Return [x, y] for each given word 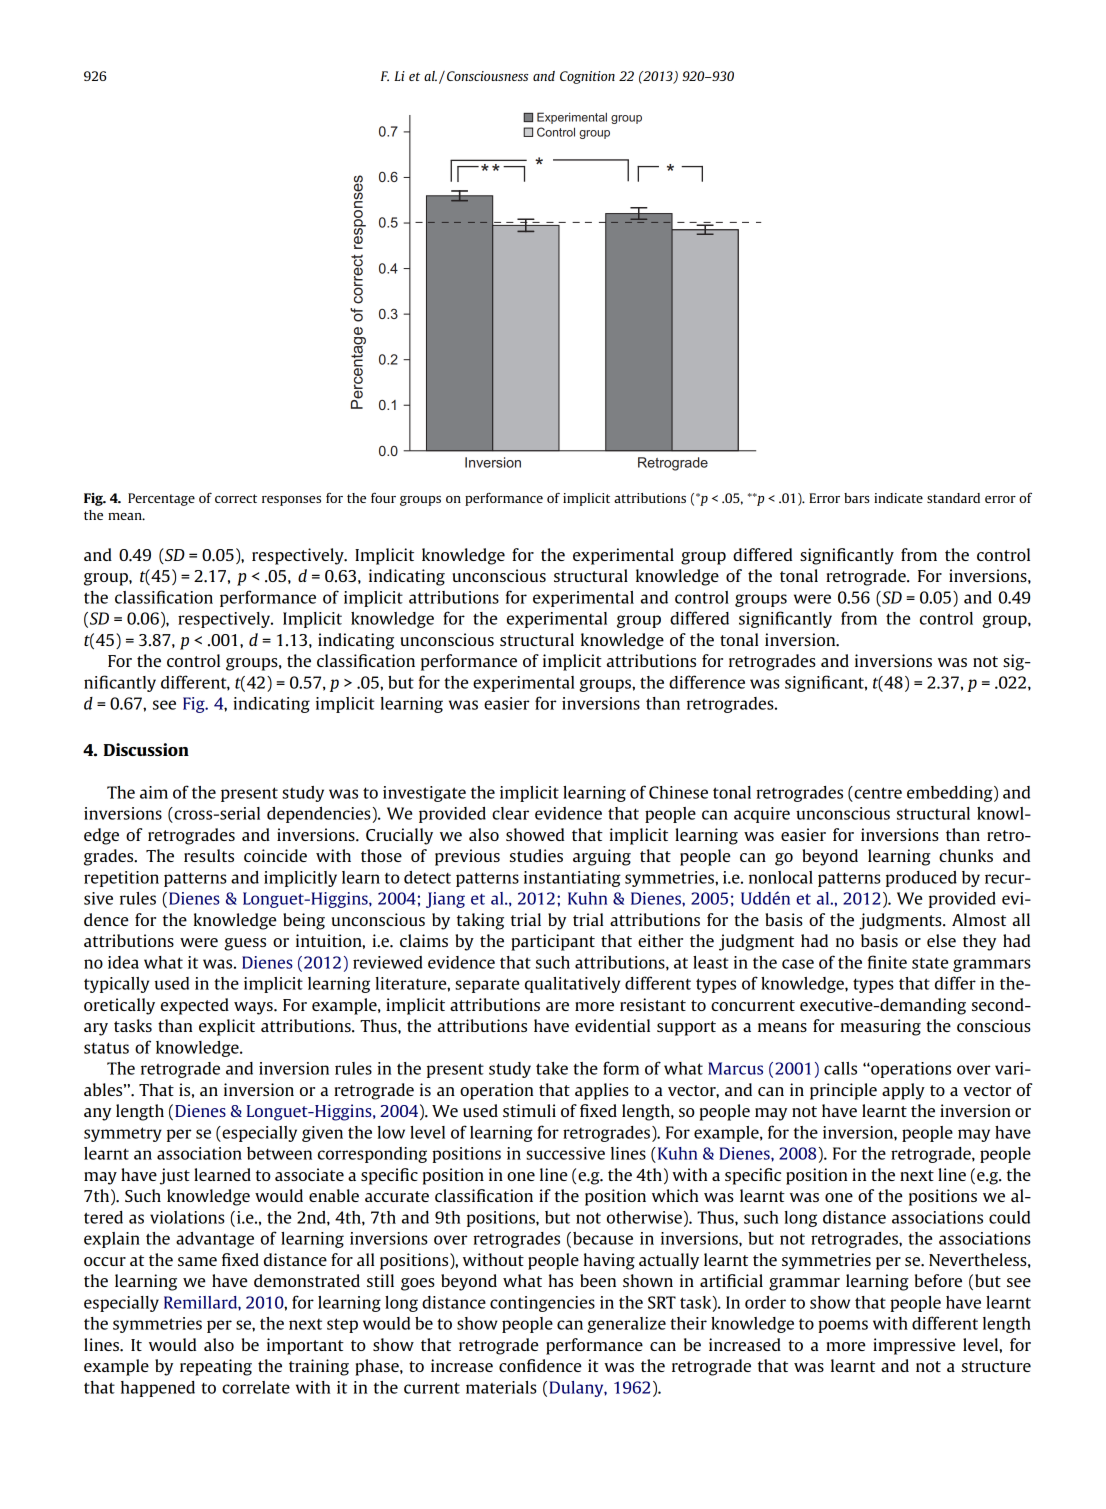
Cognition [587, 77]
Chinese [678, 792]
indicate [898, 498]
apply [903, 1091]
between [279, 1153]
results [209, 855]
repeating [216, 1367]
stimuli [529, 1110]
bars [857, 498]
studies [536, 855]
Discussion [146, 749]
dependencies [319, 815]
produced [921, 879]
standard [953, 498]
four [383, 497]
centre [877, 792]
